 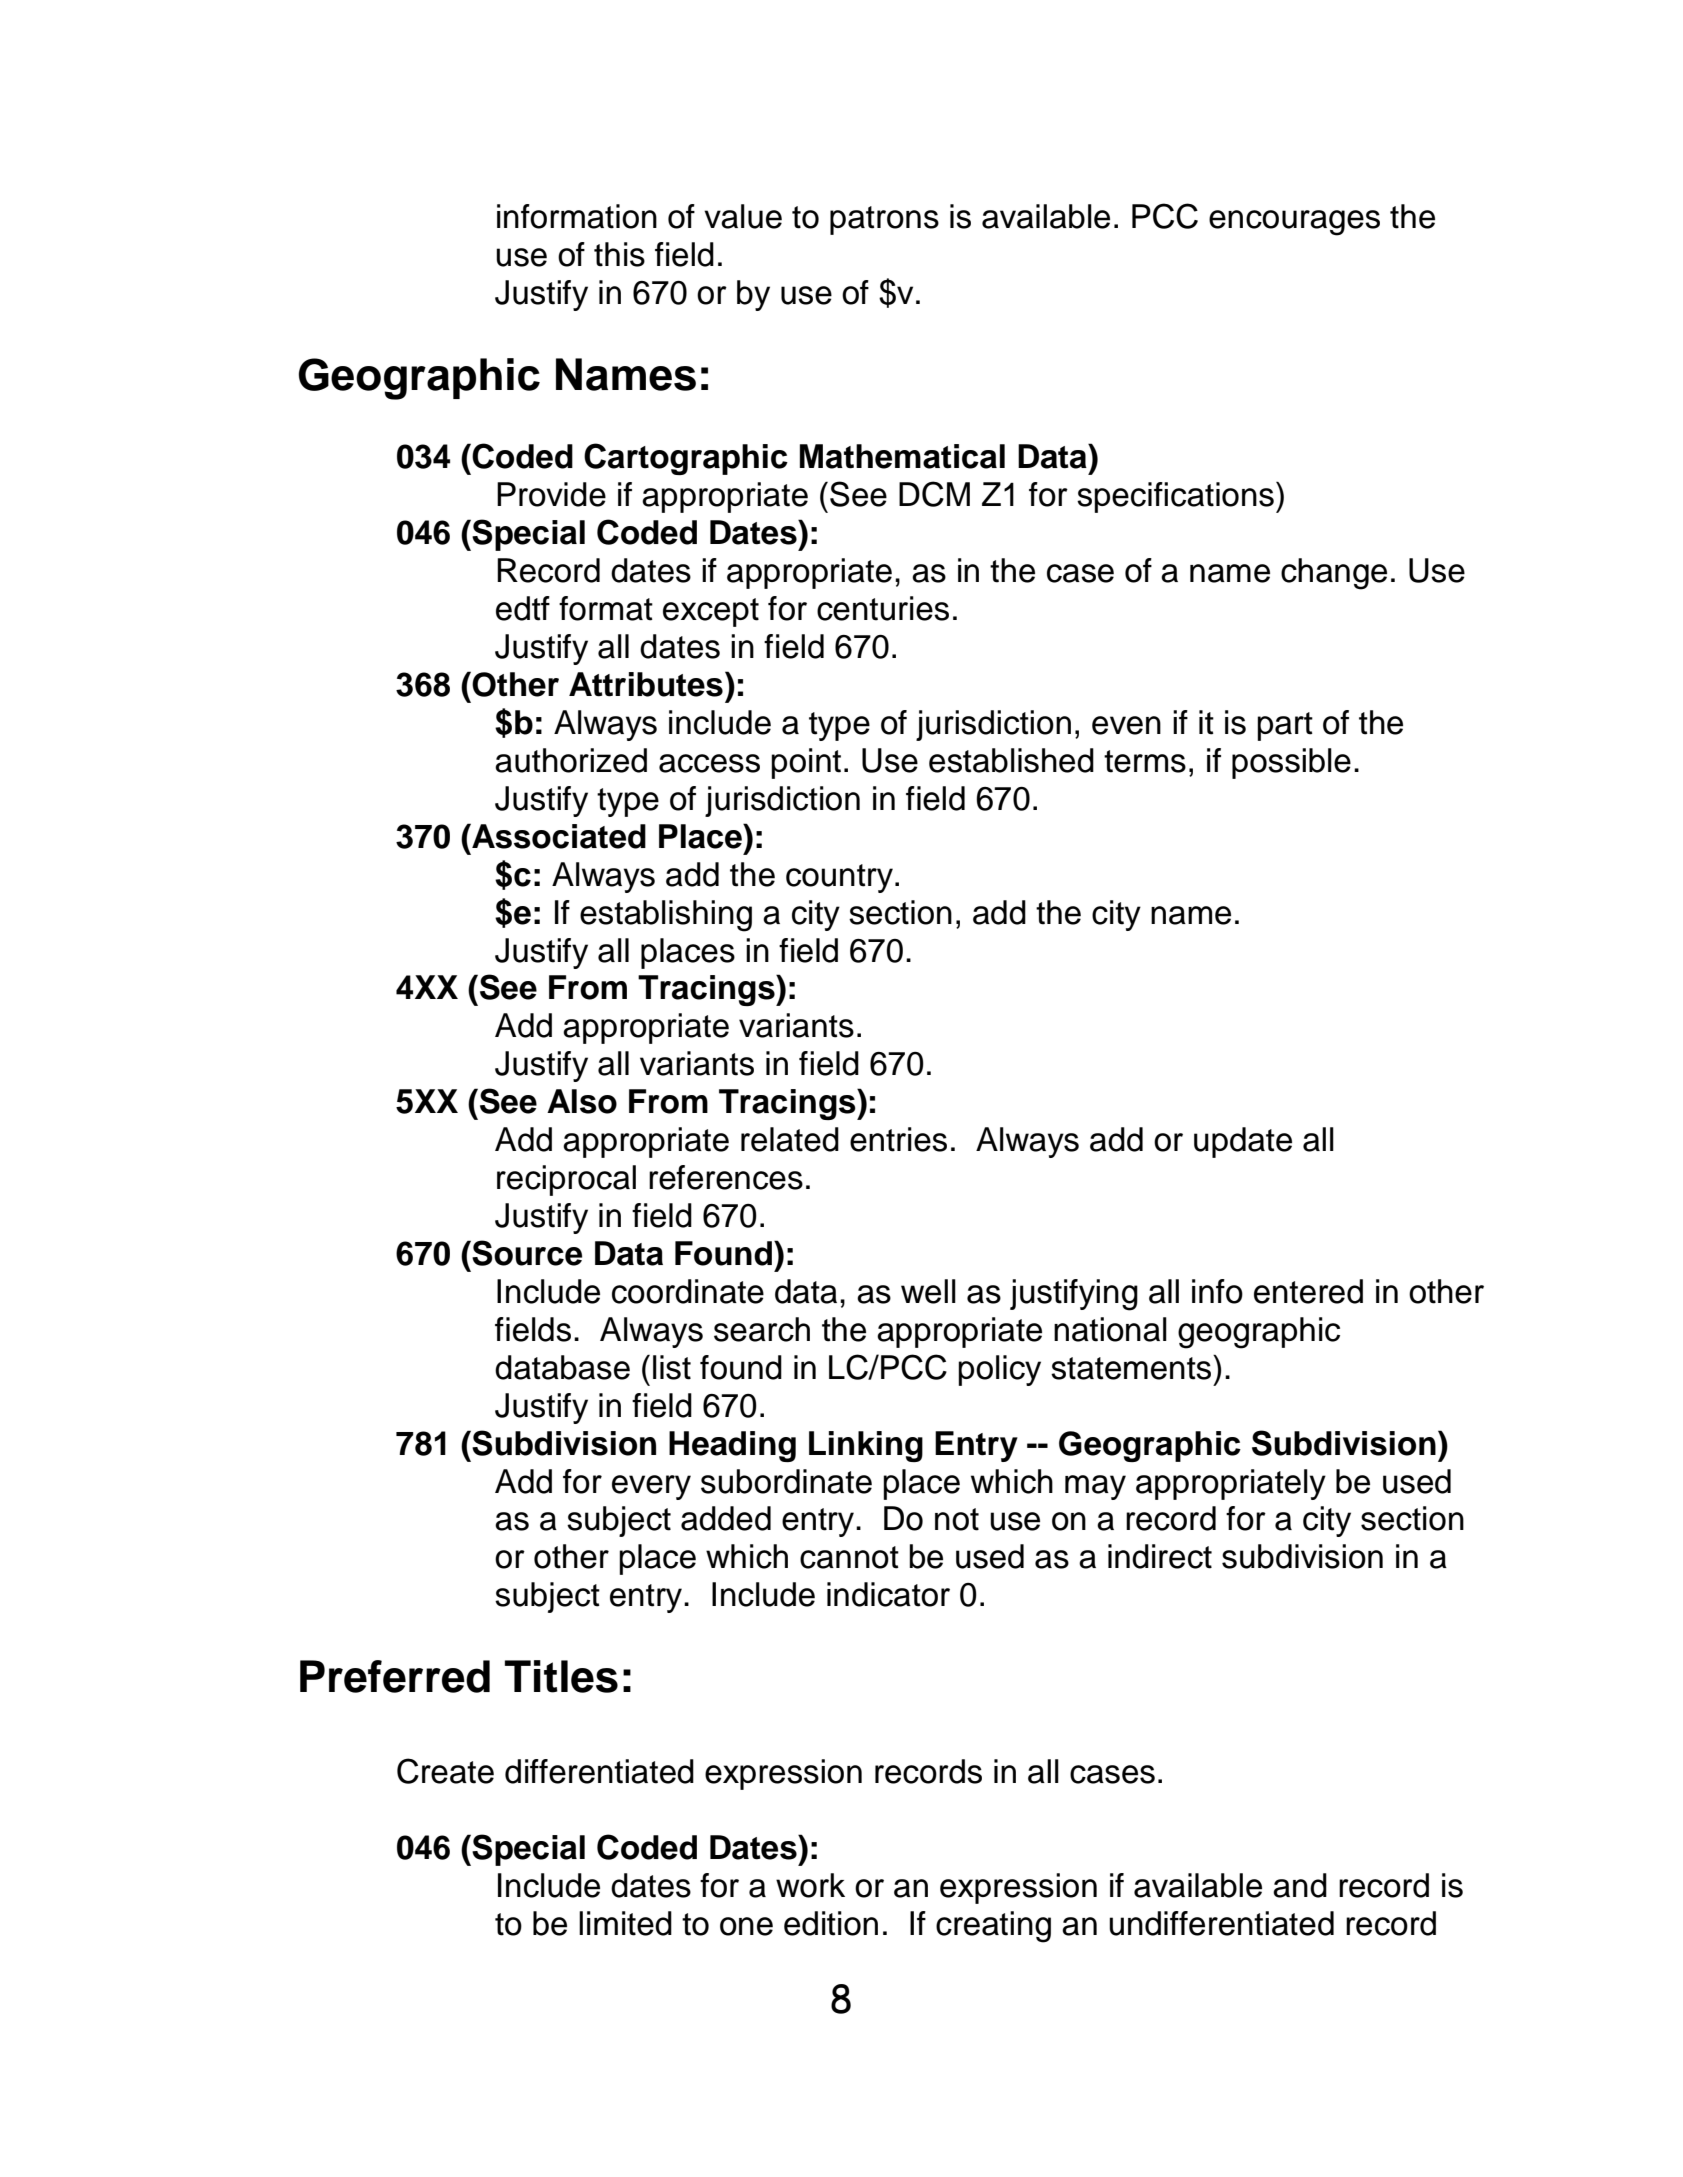 What do you see at coordinates (619, 254) in the image?
I see `this` at bounding box center [619, 254].
